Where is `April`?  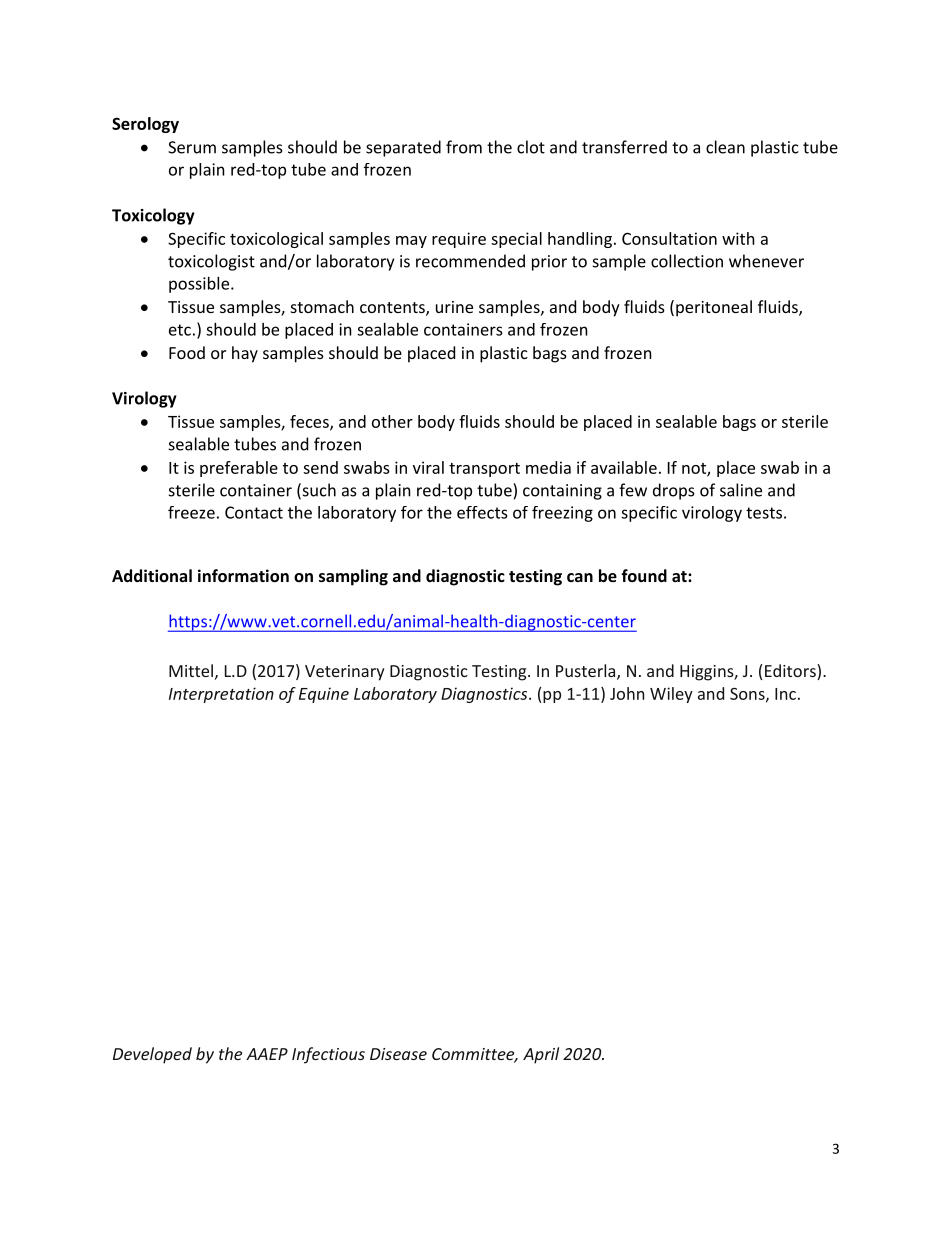 April is located at coordinates (541, 1055).
